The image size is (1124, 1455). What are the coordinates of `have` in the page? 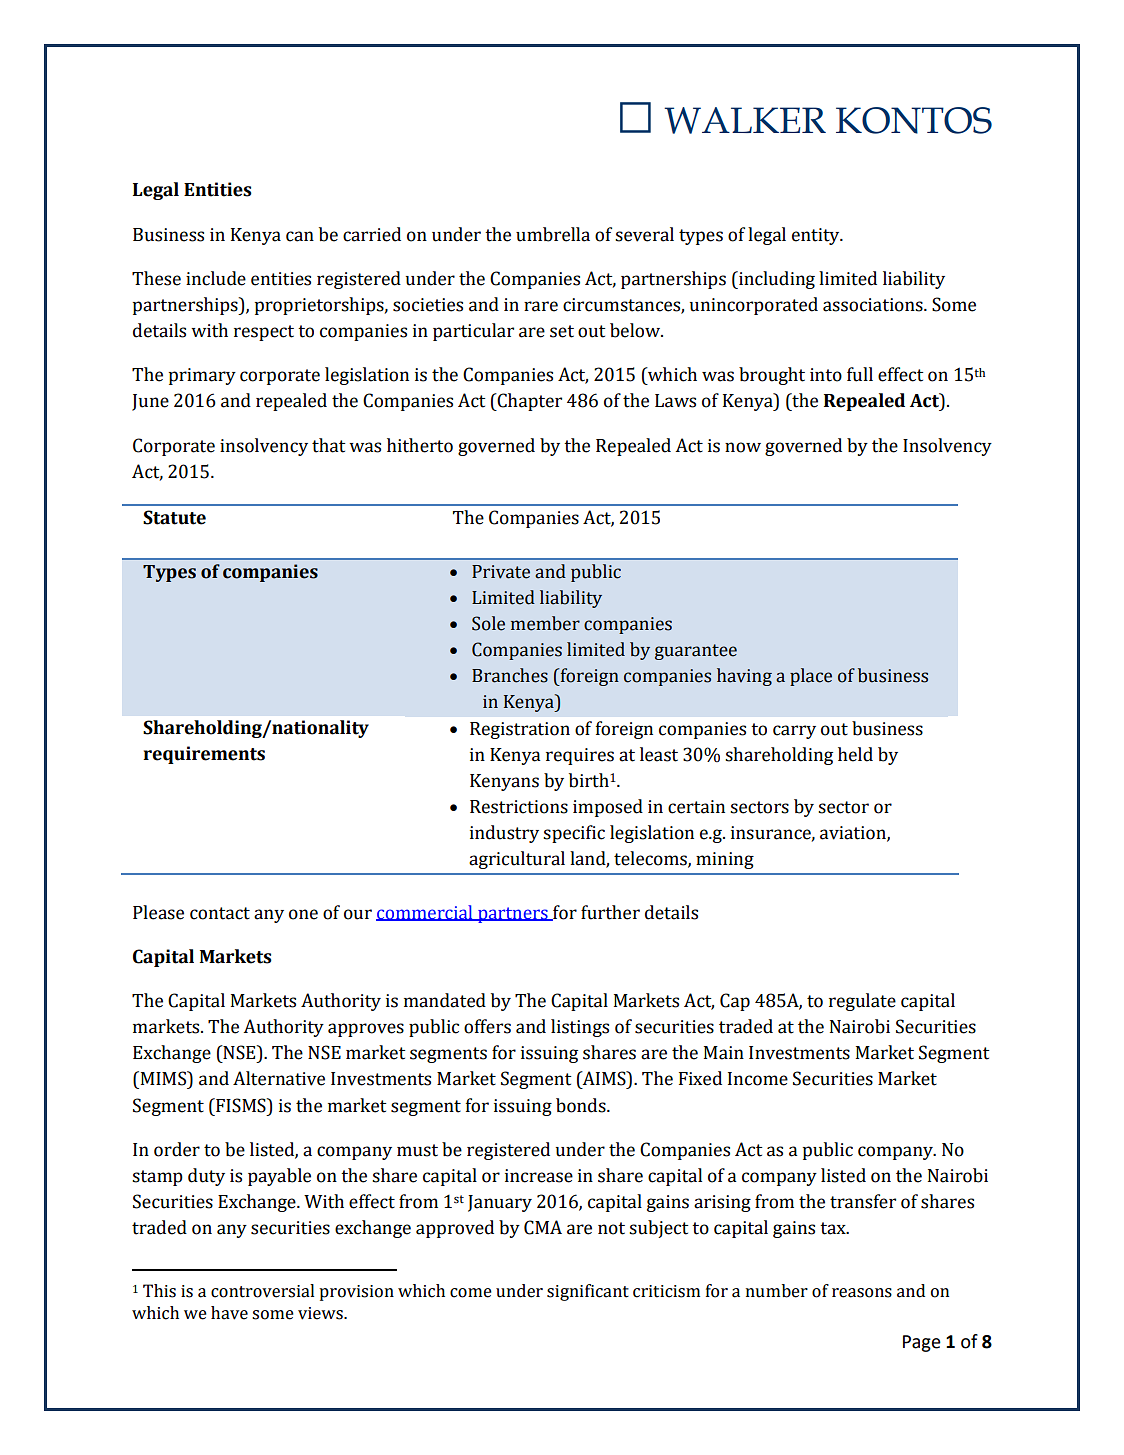 It's located at (229, 1313).
